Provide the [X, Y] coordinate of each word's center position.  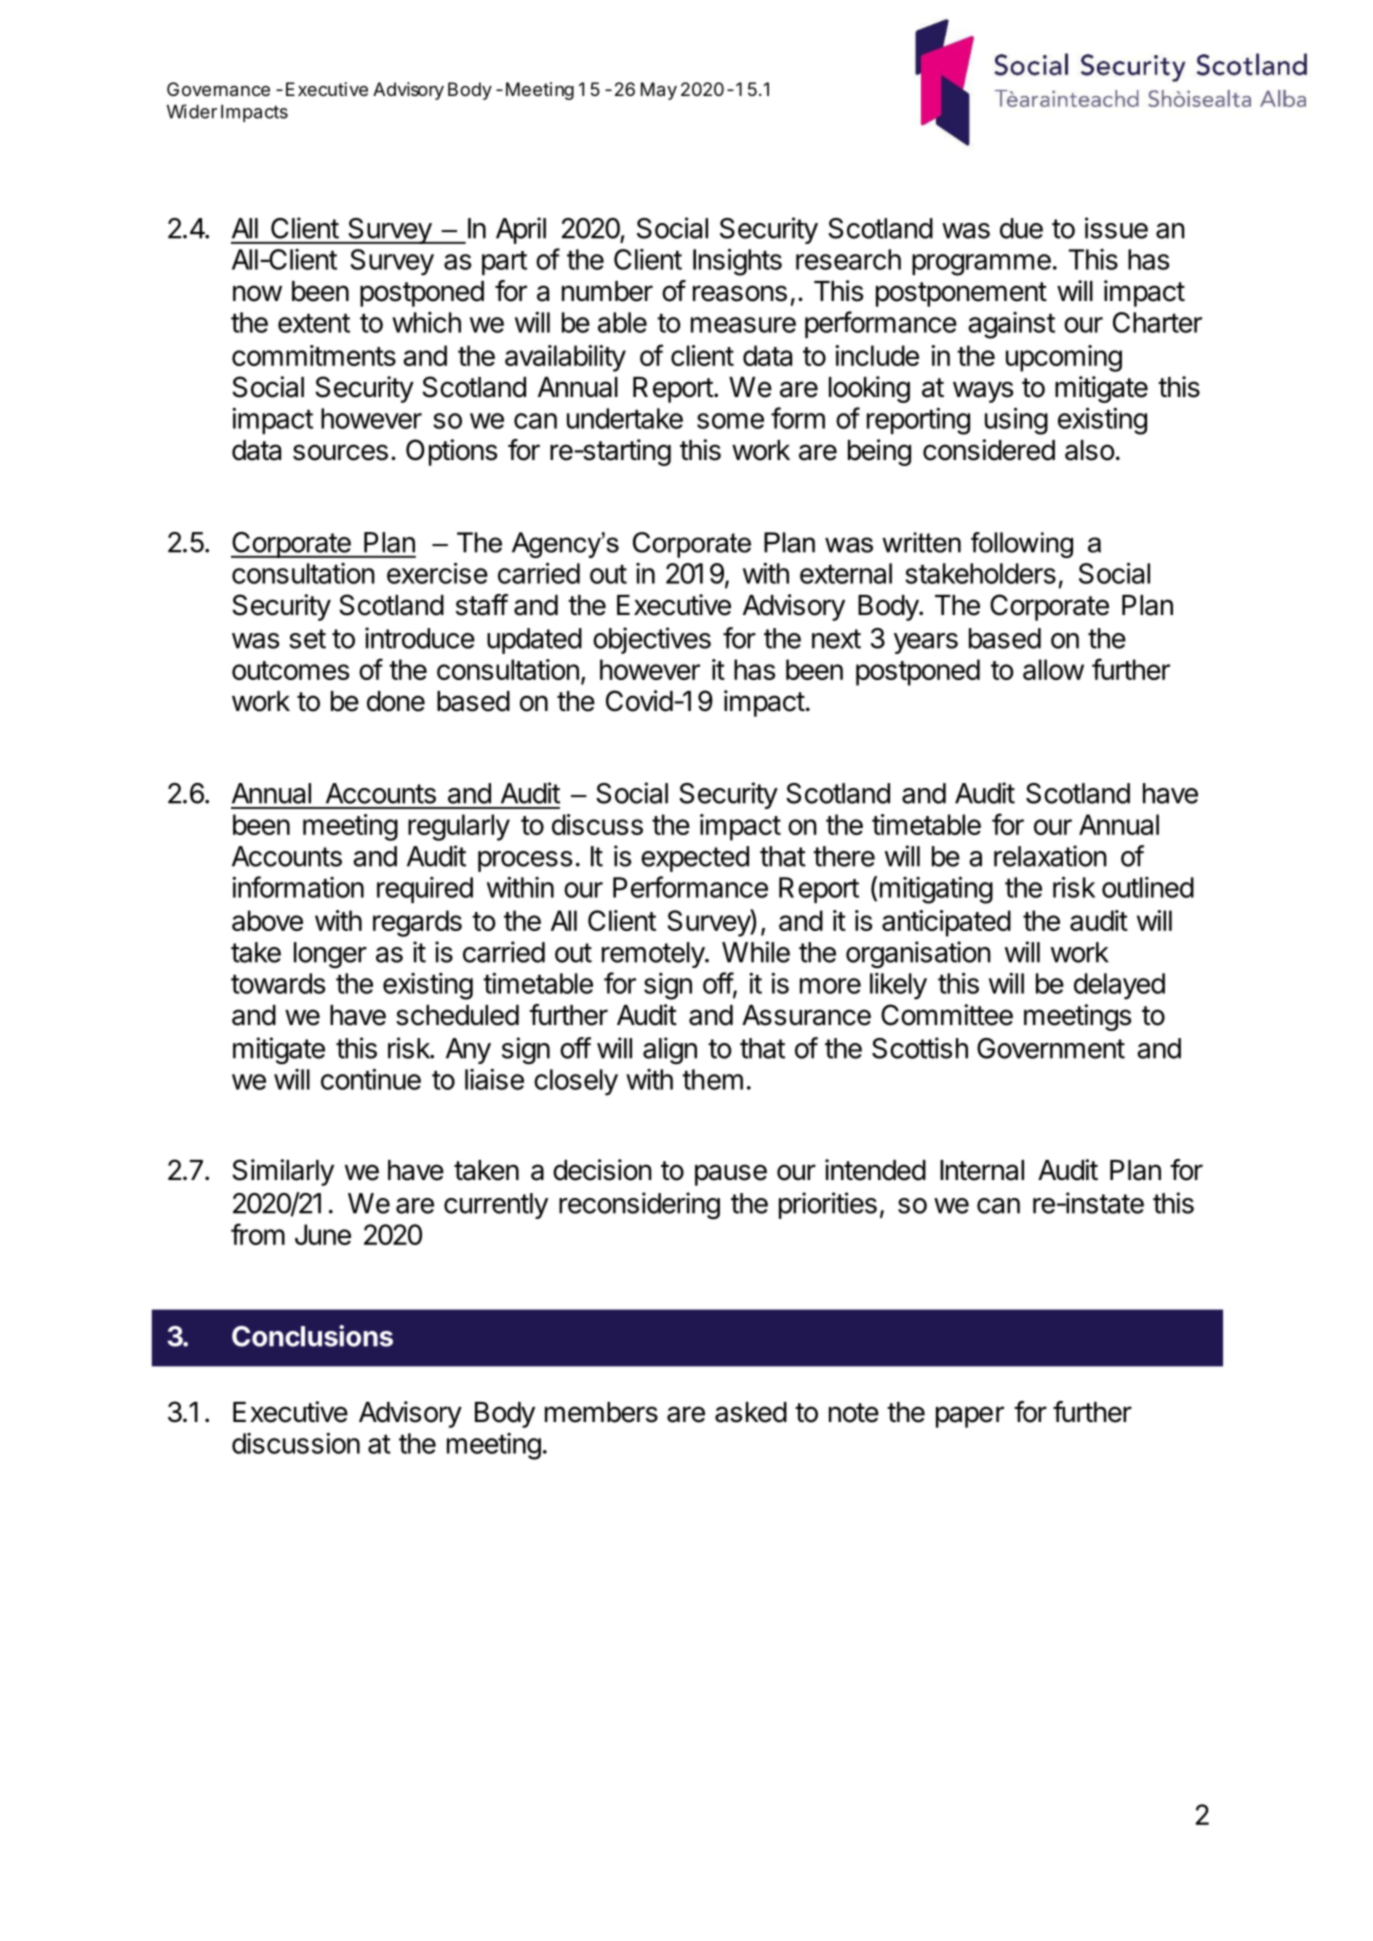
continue [371, 1079]
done [396, 701]
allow [1053, 669]
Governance [218, 89]
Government [1051, 1048]
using [1016, 421]
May [659, 91]
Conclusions [312, 1336]
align [670, 1050]
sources [340, 452]
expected [695, 859]
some [730, 421]
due [1021, 228]
